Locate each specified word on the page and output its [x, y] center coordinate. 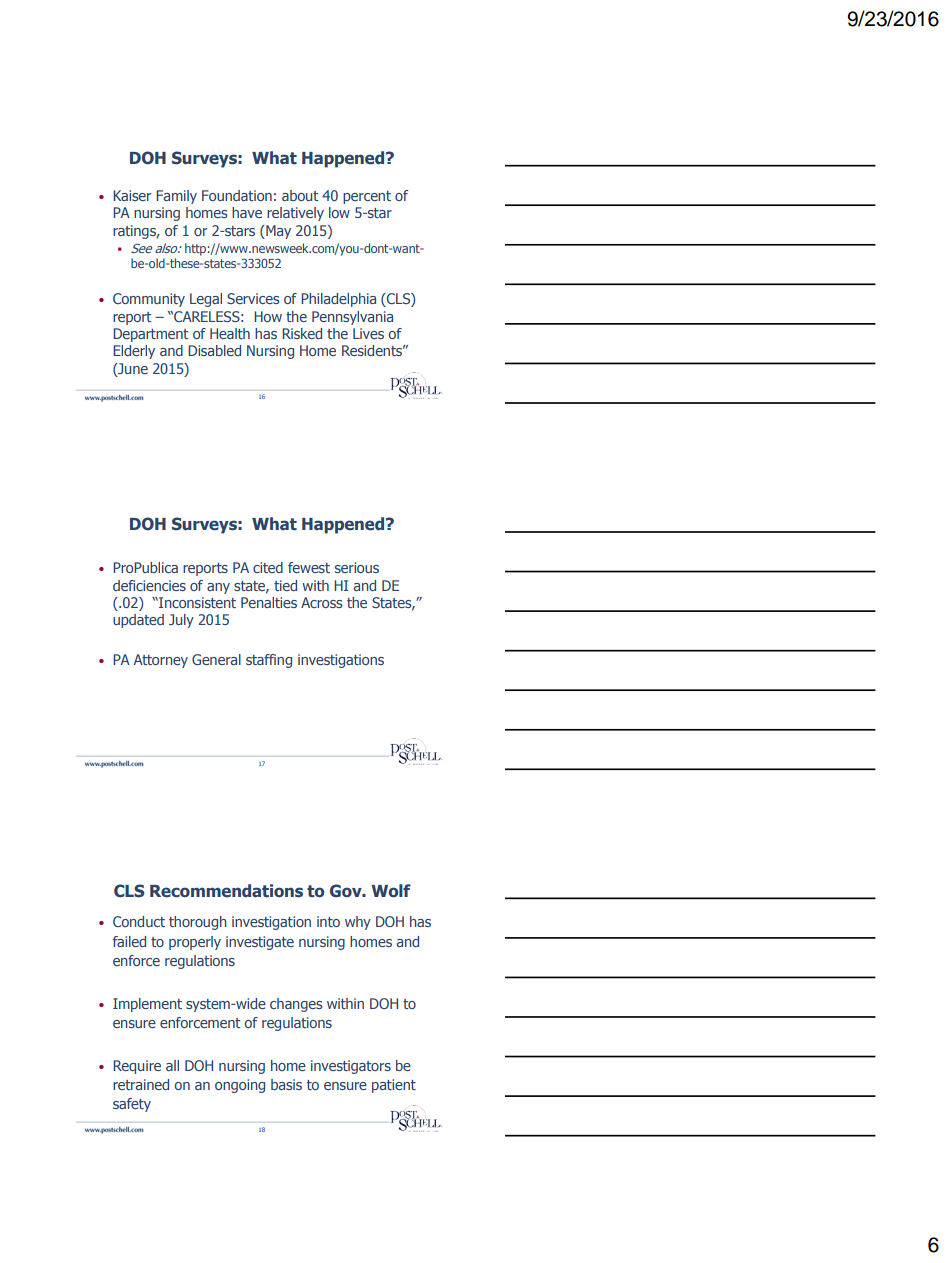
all [172, 1065]
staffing [269, 661]
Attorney [160, 661]
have [247, 212]
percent [367, 197]
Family [176, 197]
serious [357, 567]
